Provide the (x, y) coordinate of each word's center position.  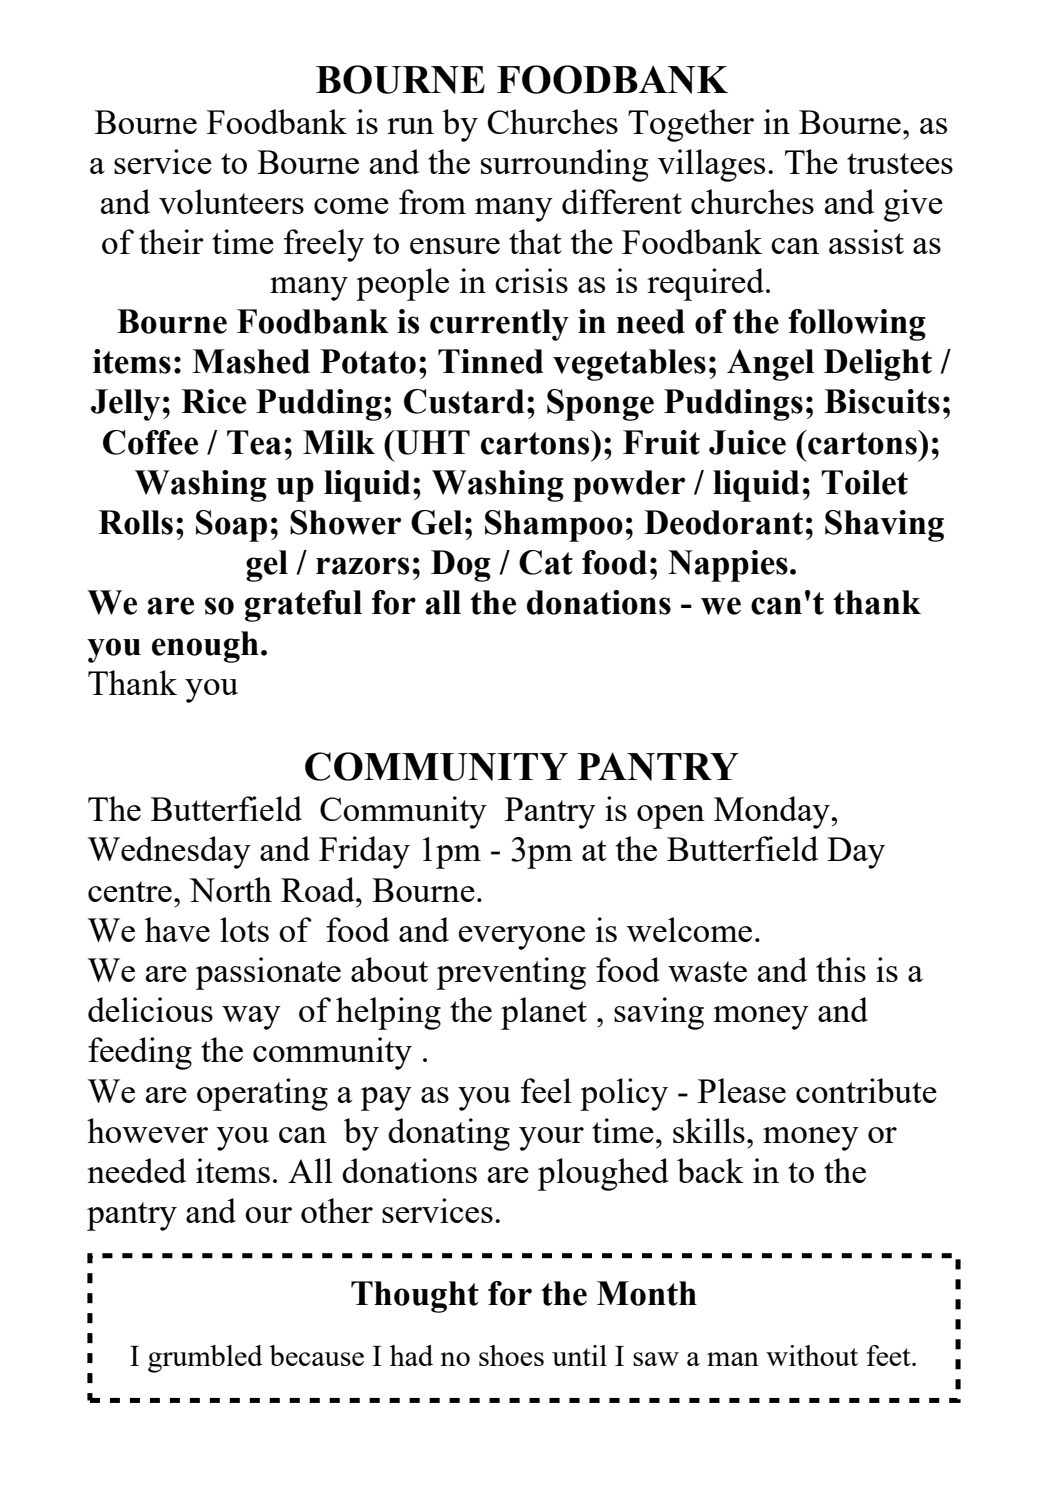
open (671, 817)
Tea (254, 442)
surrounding (564, 165)
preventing (511, 973)
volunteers (231, 201)
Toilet (864, 482)
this (841, 969)
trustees (900, 163)
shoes (511, 1355)
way (251, 1018)
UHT (431, 442)
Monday (773, 812)
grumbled (205, 1359)
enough (205, 647)
